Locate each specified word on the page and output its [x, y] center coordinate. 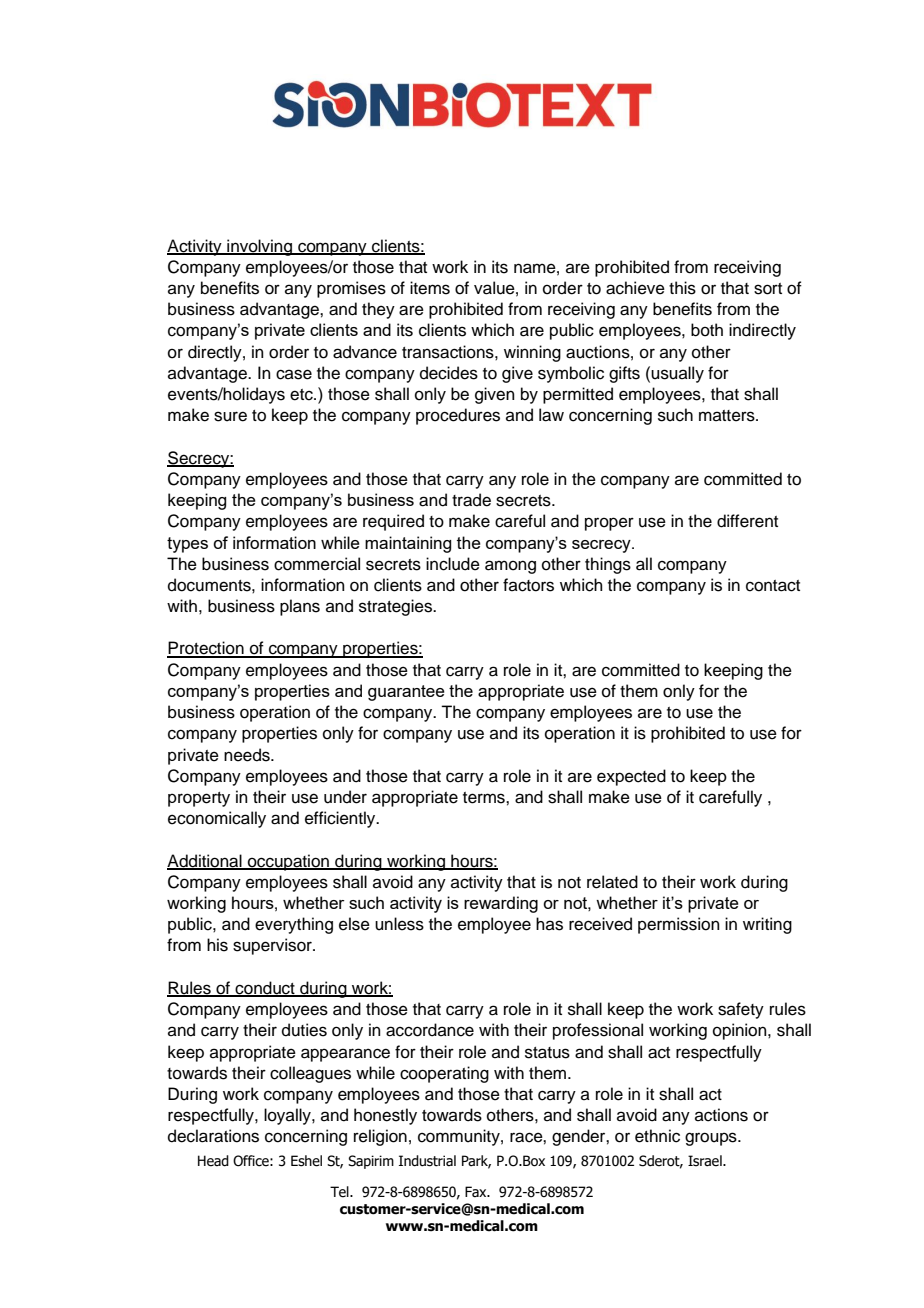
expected [631, 777]
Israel [706, 1161]
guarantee [406, 693]
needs [248, 755]
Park [476, 1162]
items [430, 288]
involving [259, 247]
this [682, 288]
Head [213, 1161]
